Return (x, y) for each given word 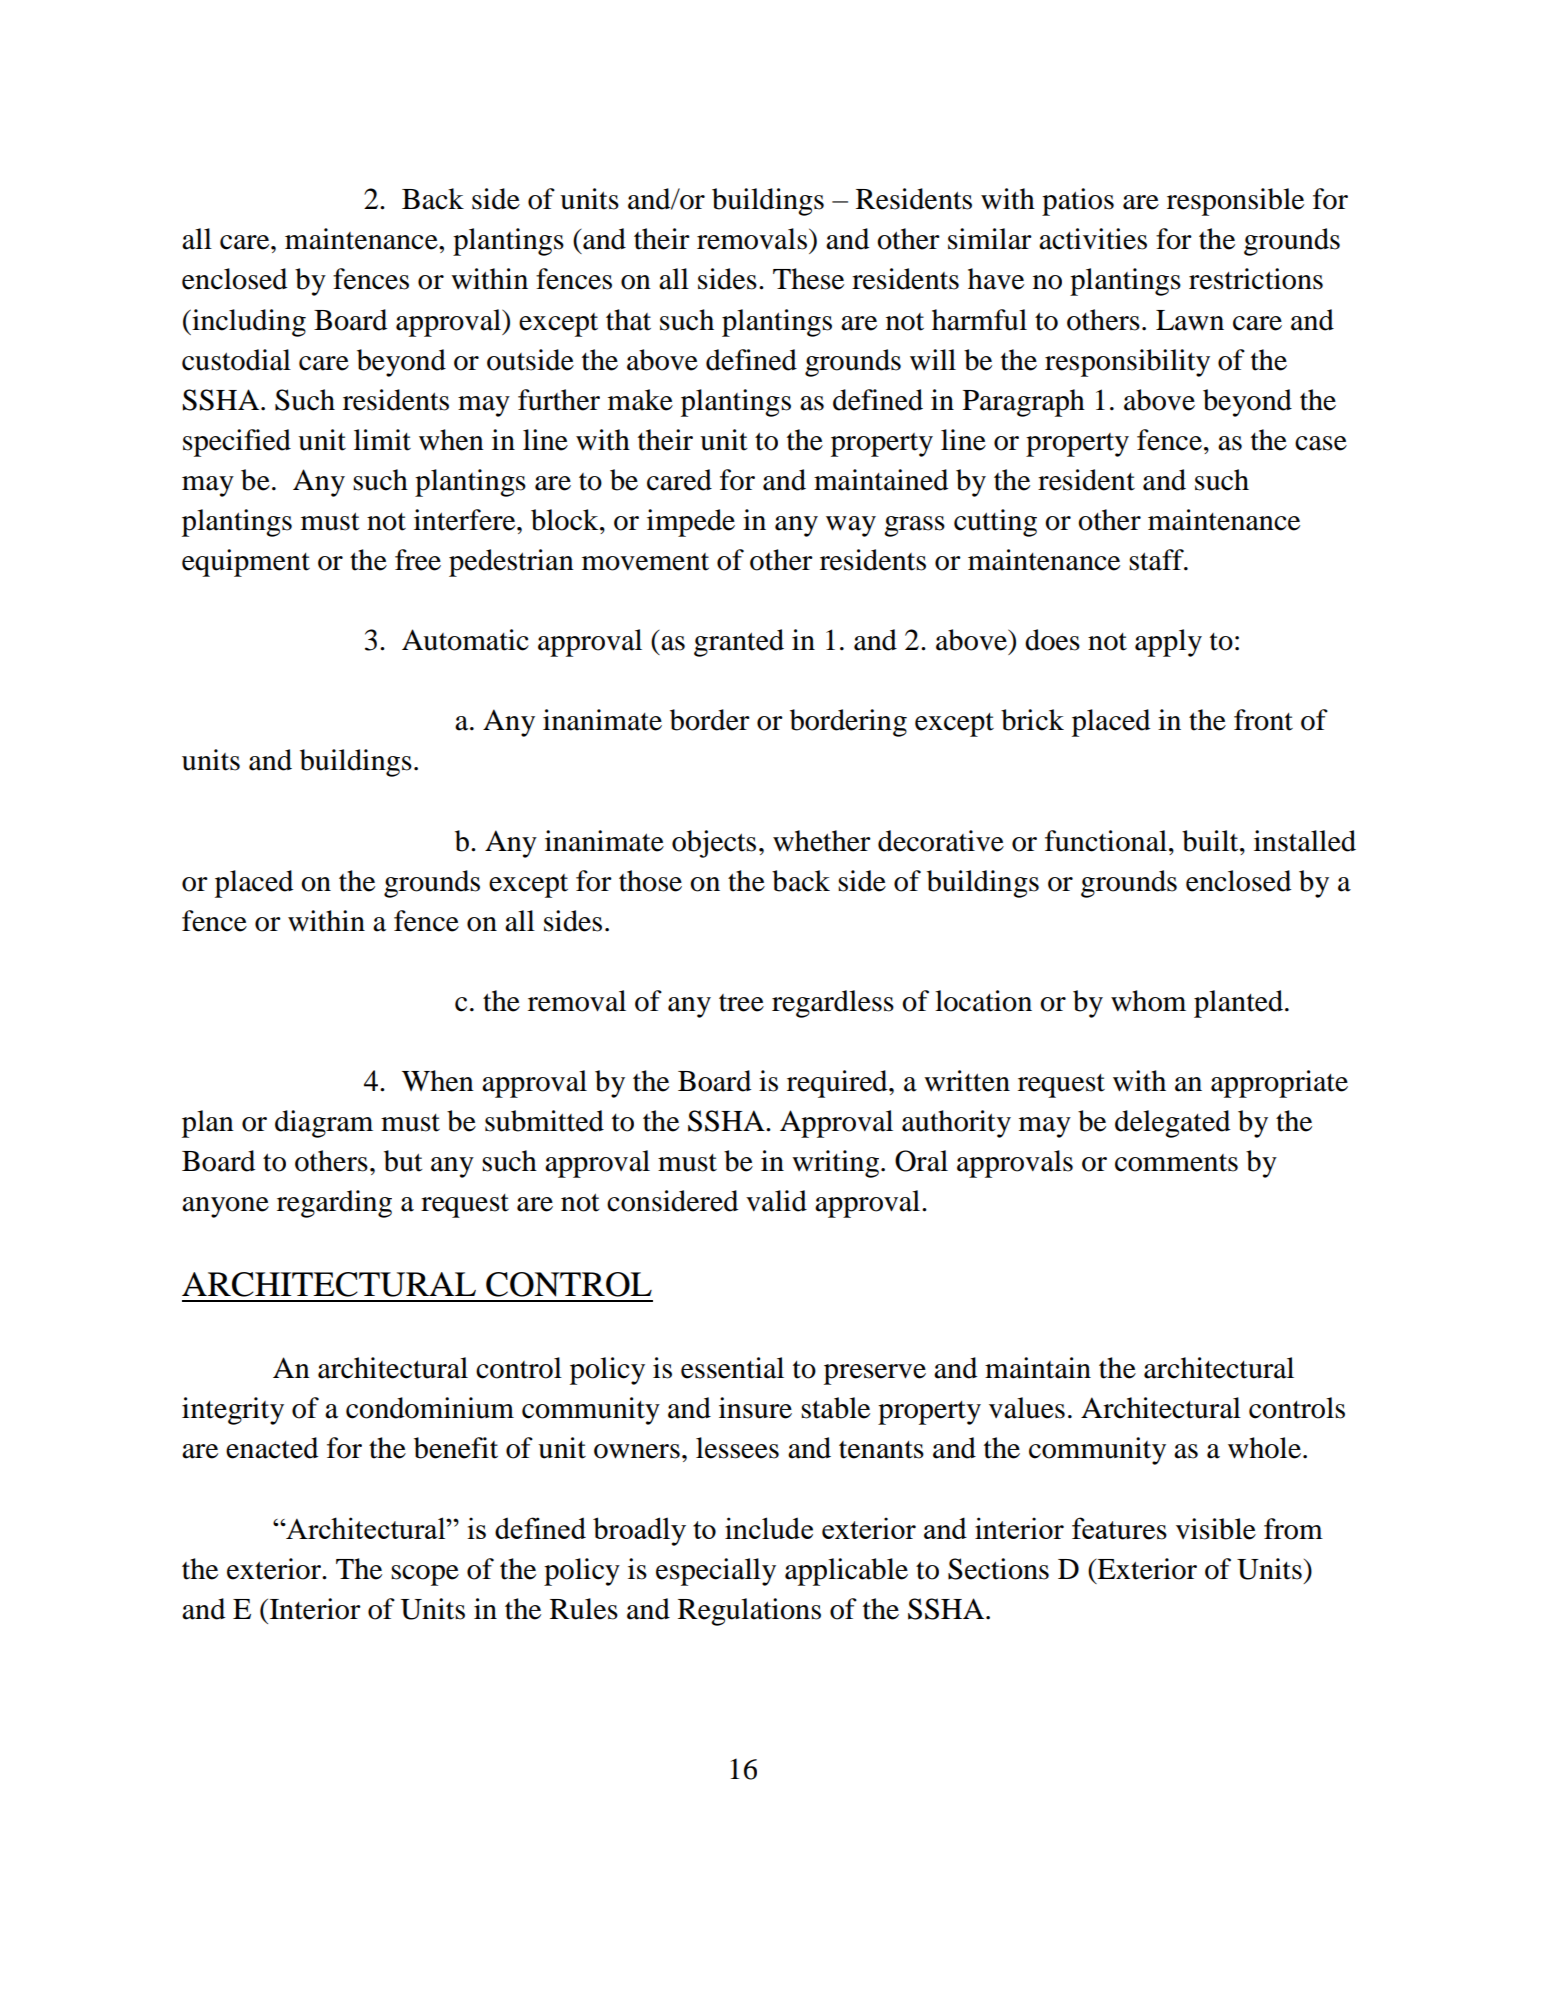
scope (425, 1575)
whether (822, 841)
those (650, 881)
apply (1168, 643)
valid (776, 1201)
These (808, 279)
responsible (1235, 202)
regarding (334, 1204)
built (1211, 841)
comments (1176, 1163)
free (418, 560)
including (248, 323)
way (851, 526)
